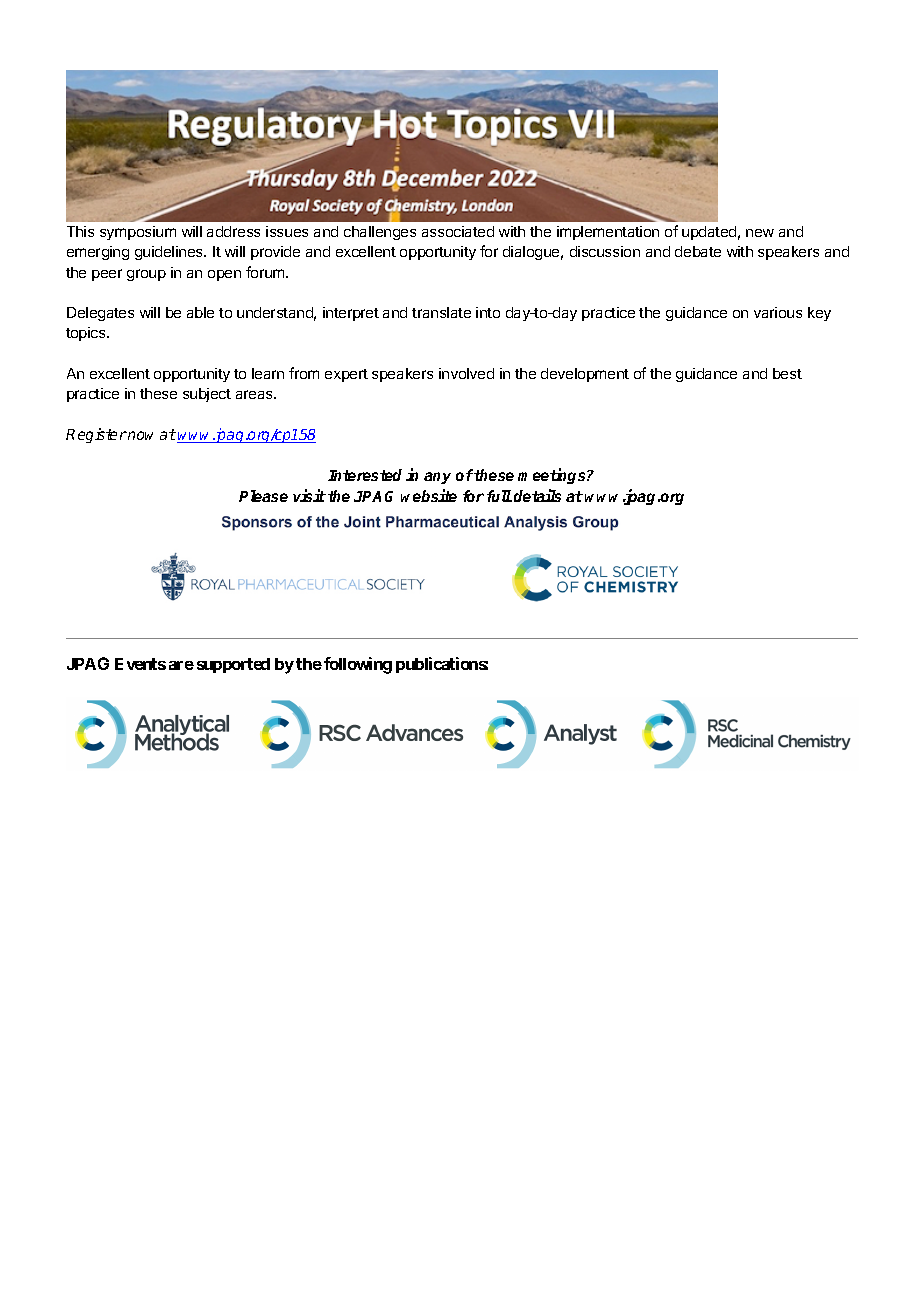 This screenshot has width=924, height=1308. What do you see at coordinates (458, 231) in the screenshot?
I see `associated` at bounding box center [458, 231].
